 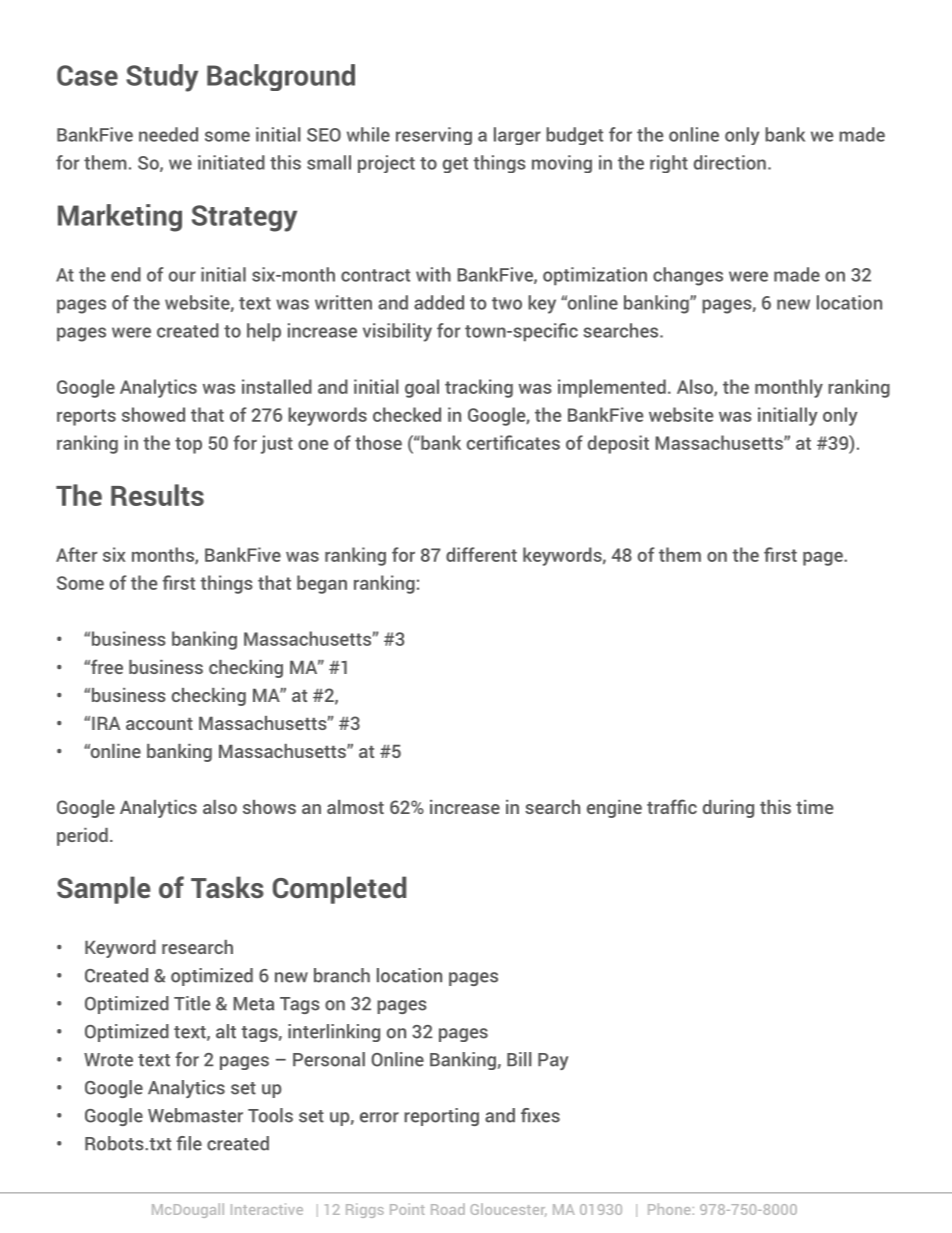 I want to click on Sample, so click(x=104, y=890).
